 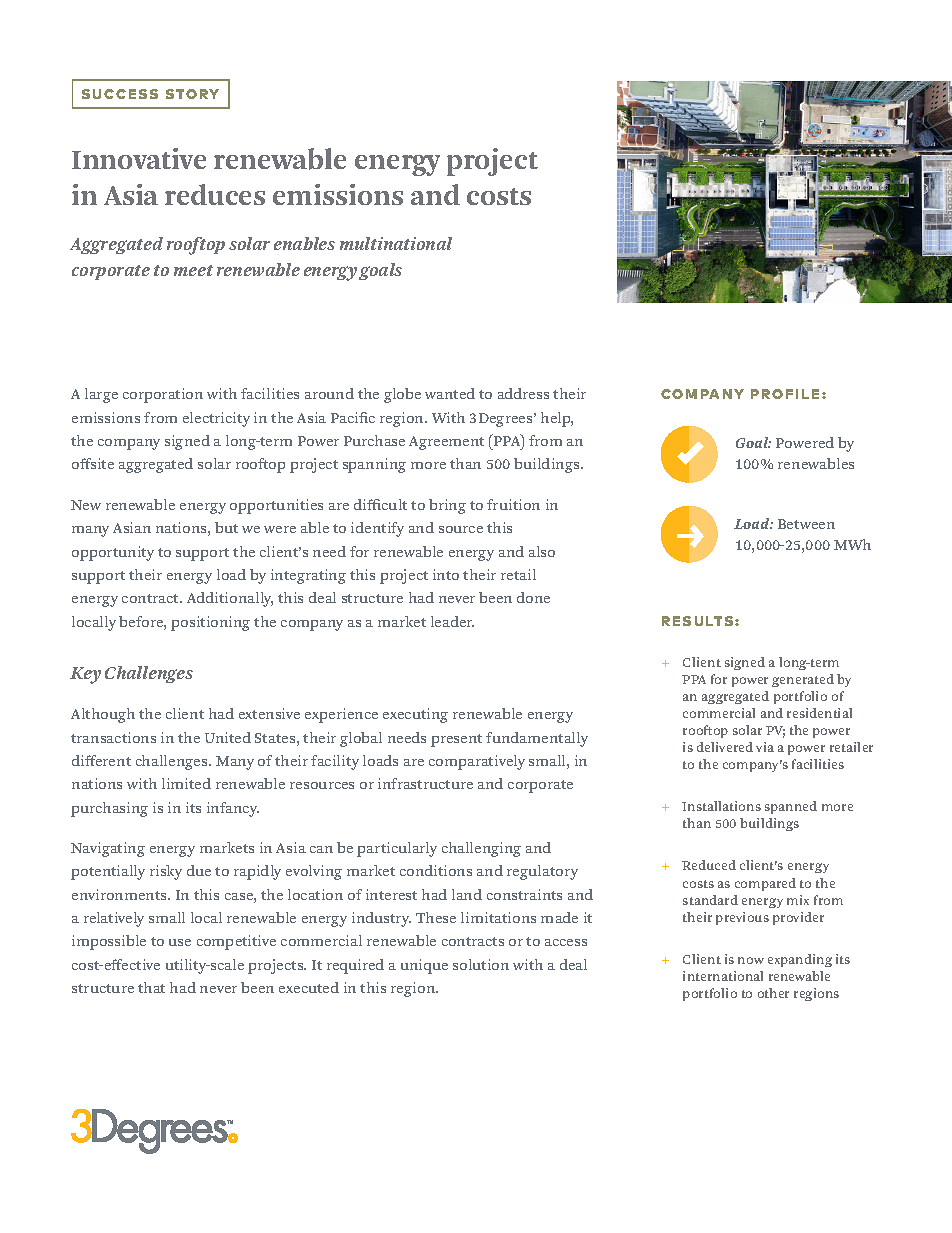 What do you see at coordinates (103, 715) in the page?
I see `Although` at bounding box center [103, 715].
